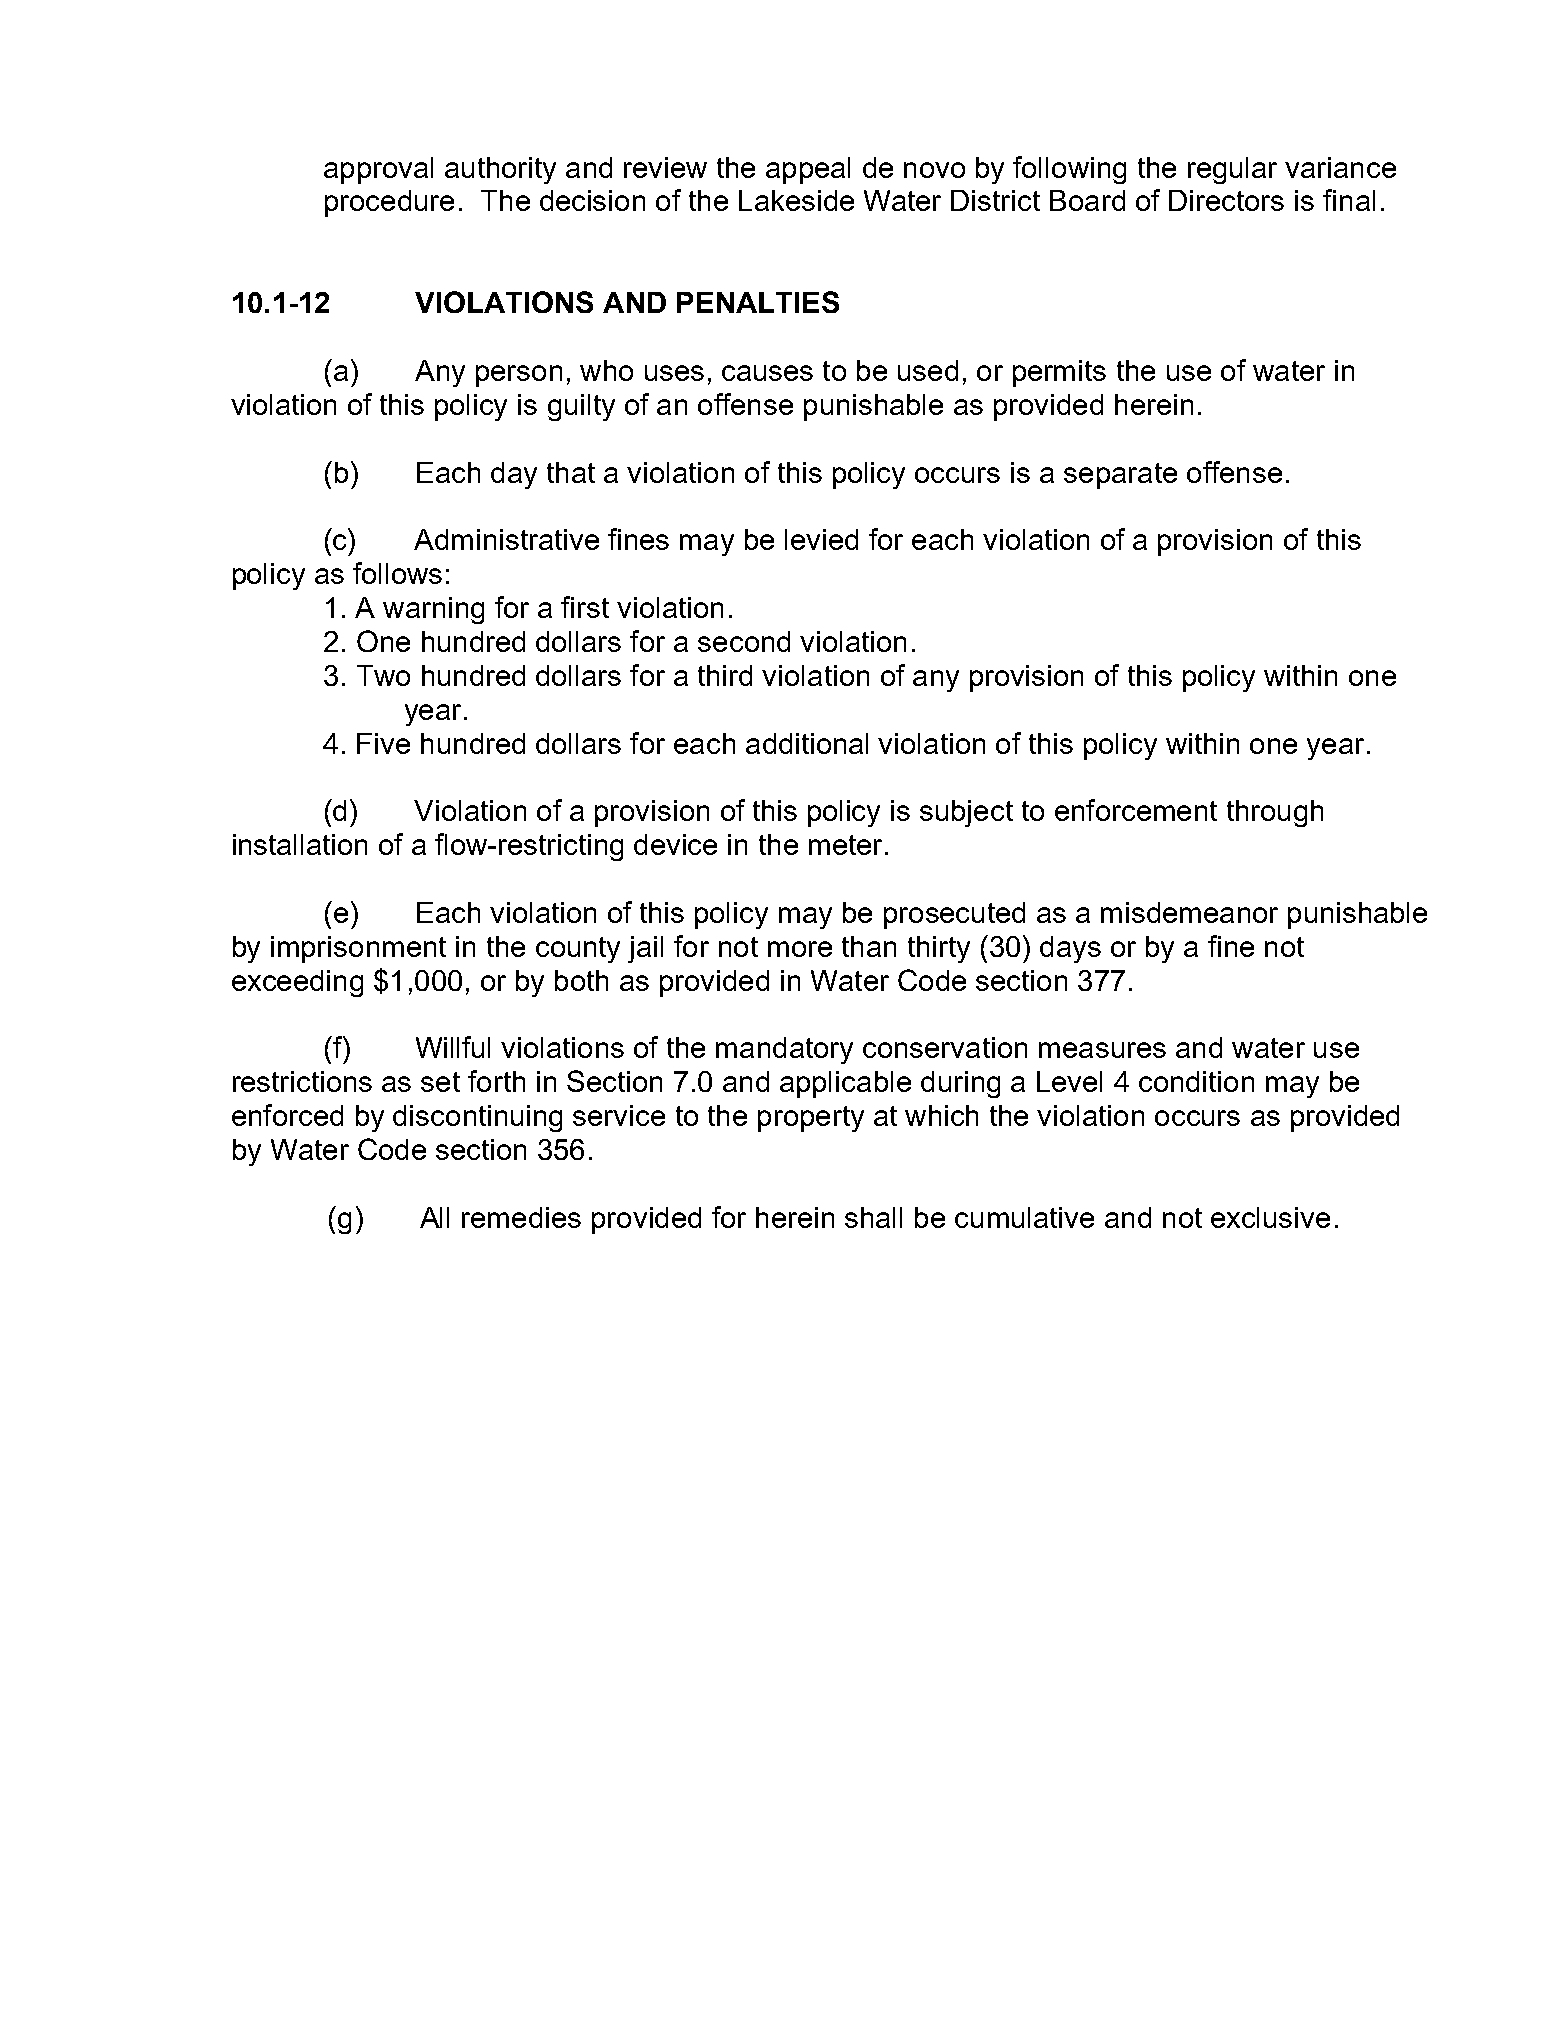  Describe the element at coordinates (1226, 200) in the screenshot. I see `Directors` at that location.
